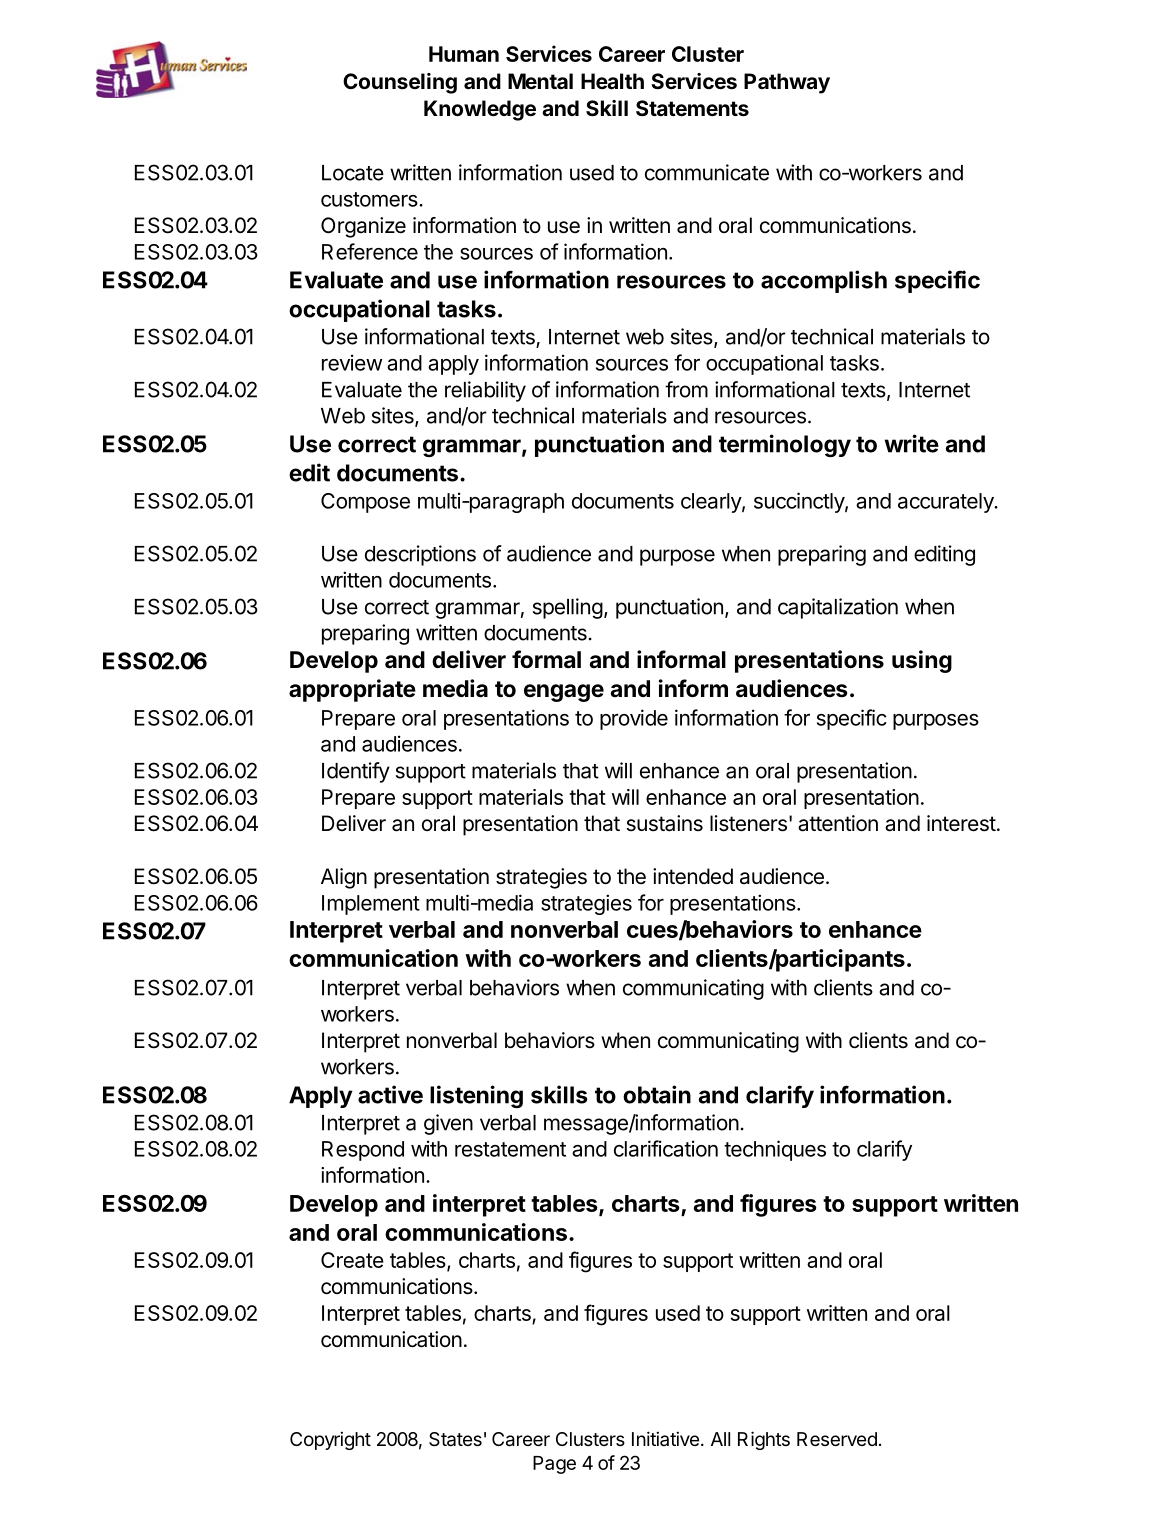  Describe the element at coordinates (634, 719) in the page. I see `provide` at that location.
